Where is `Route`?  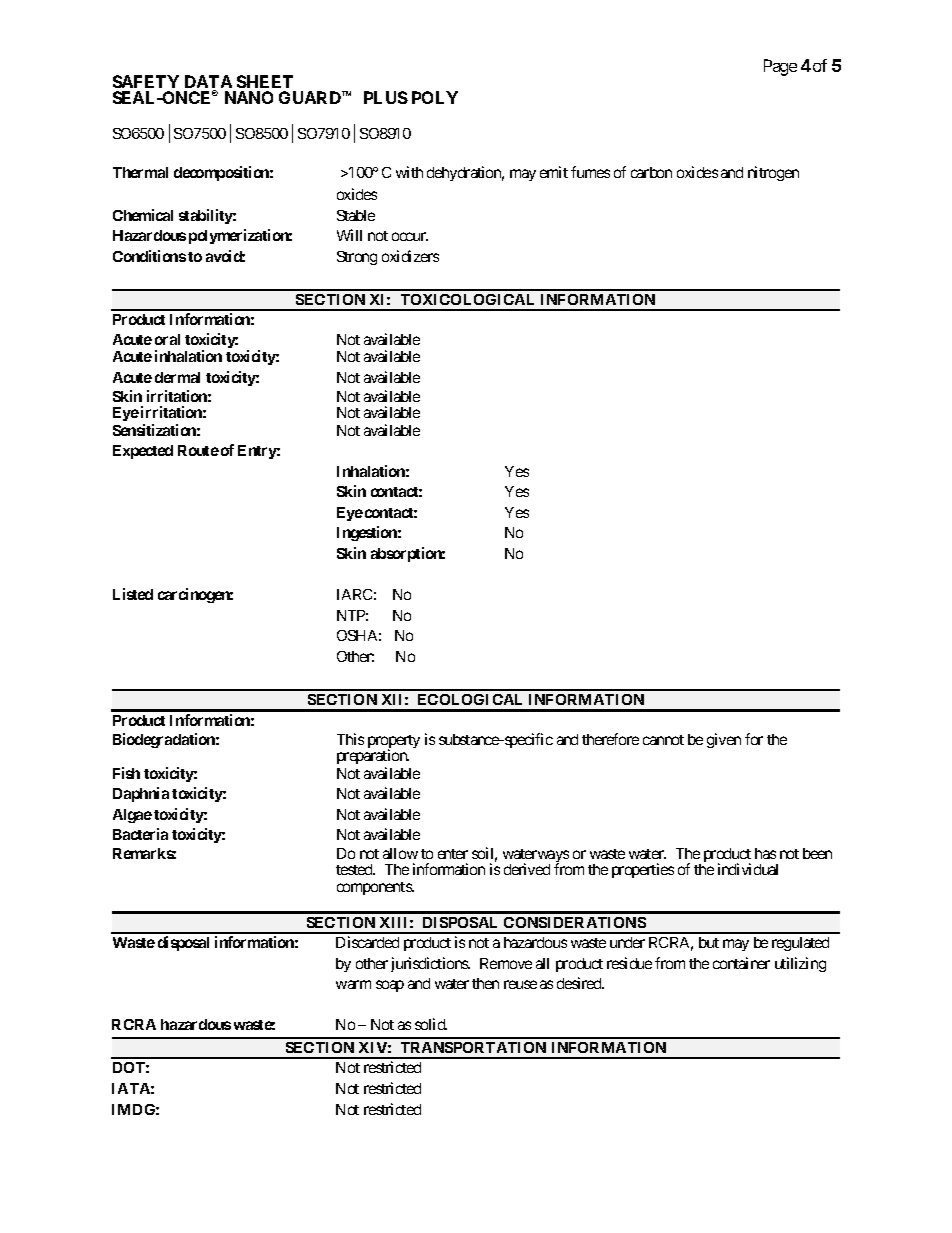
Route is located at coordinates (198, 450).
